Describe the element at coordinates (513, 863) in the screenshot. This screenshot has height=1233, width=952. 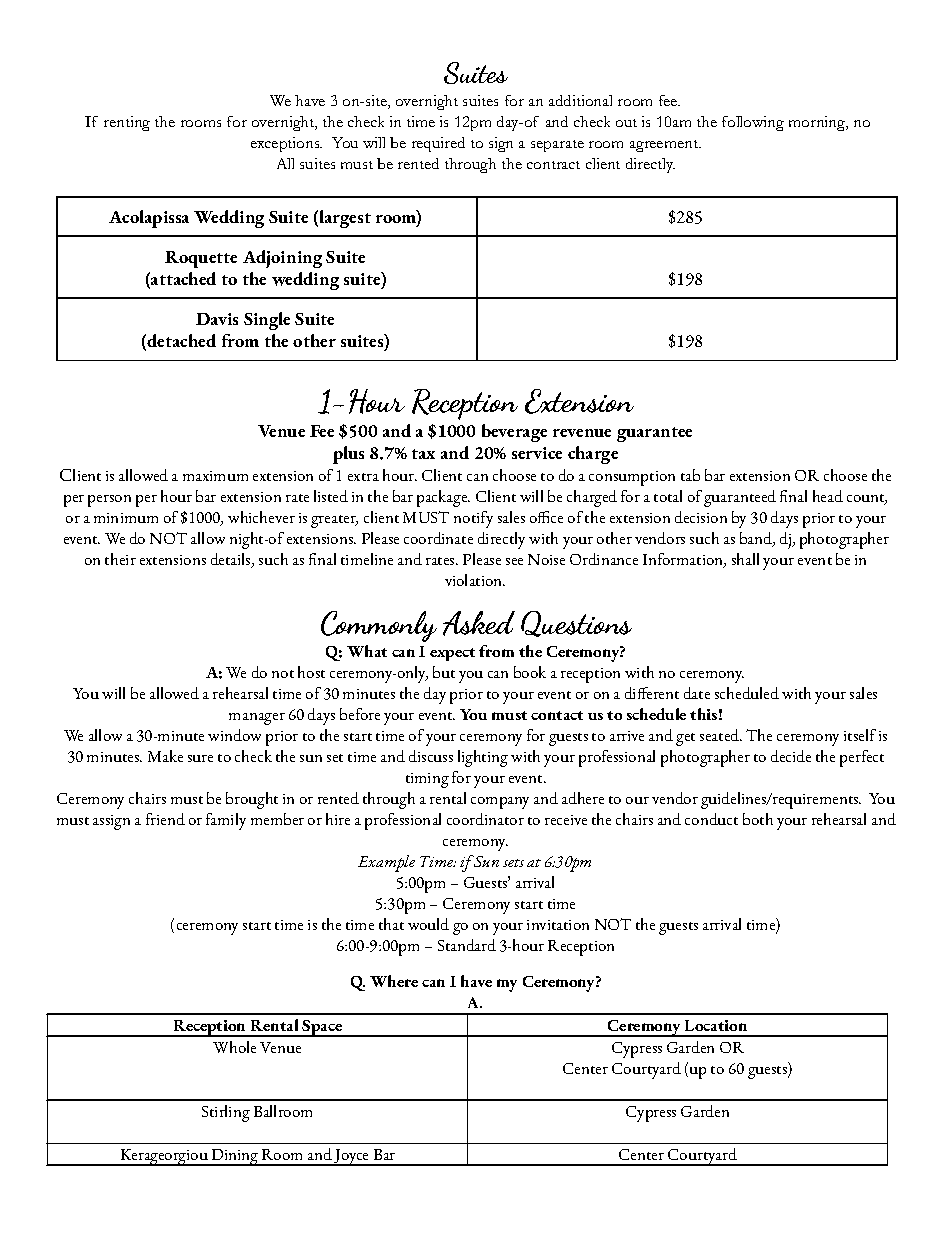
I see `sets` at that location.
